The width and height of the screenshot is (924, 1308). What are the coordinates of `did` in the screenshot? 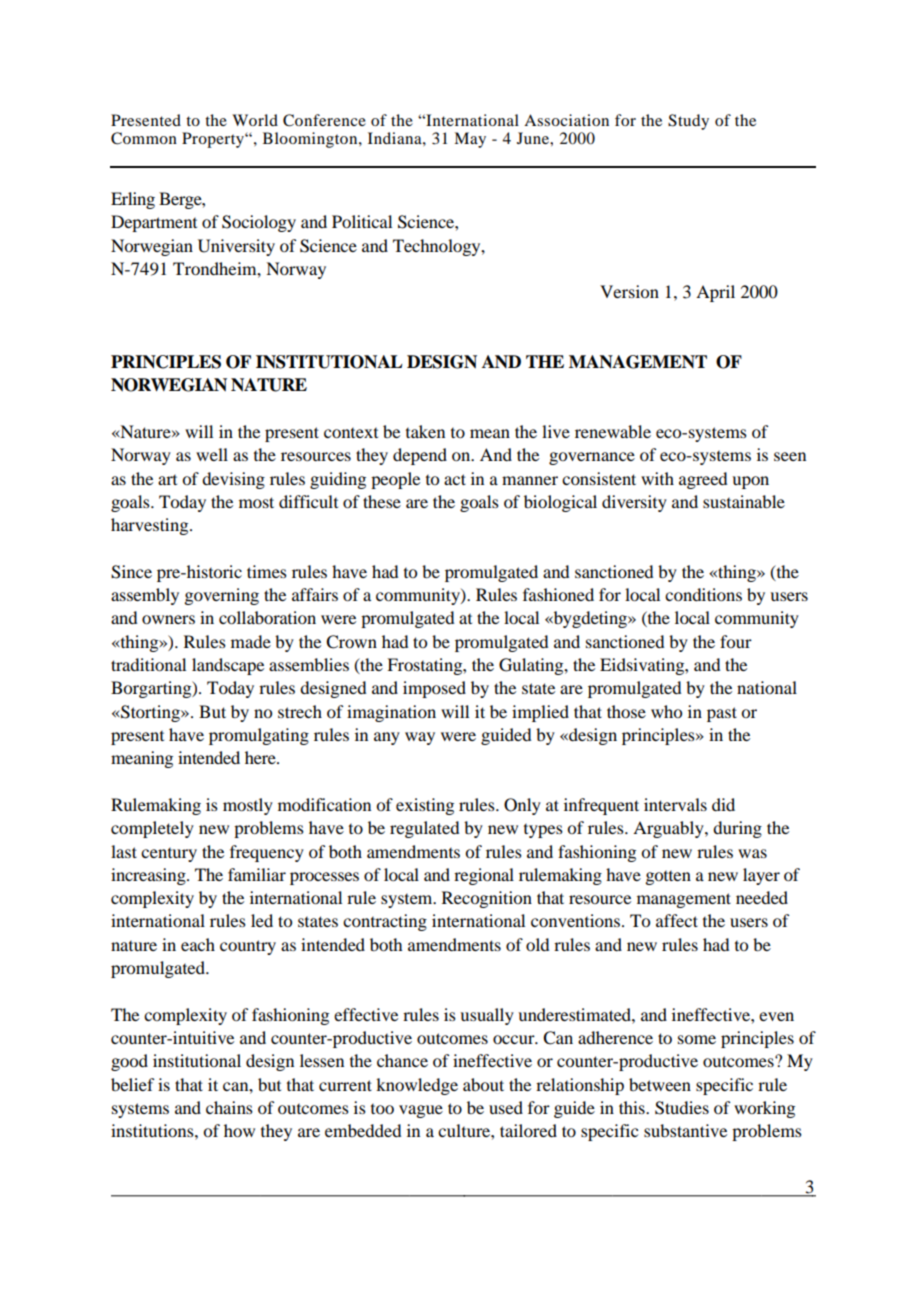 It's located at (723, 804).
